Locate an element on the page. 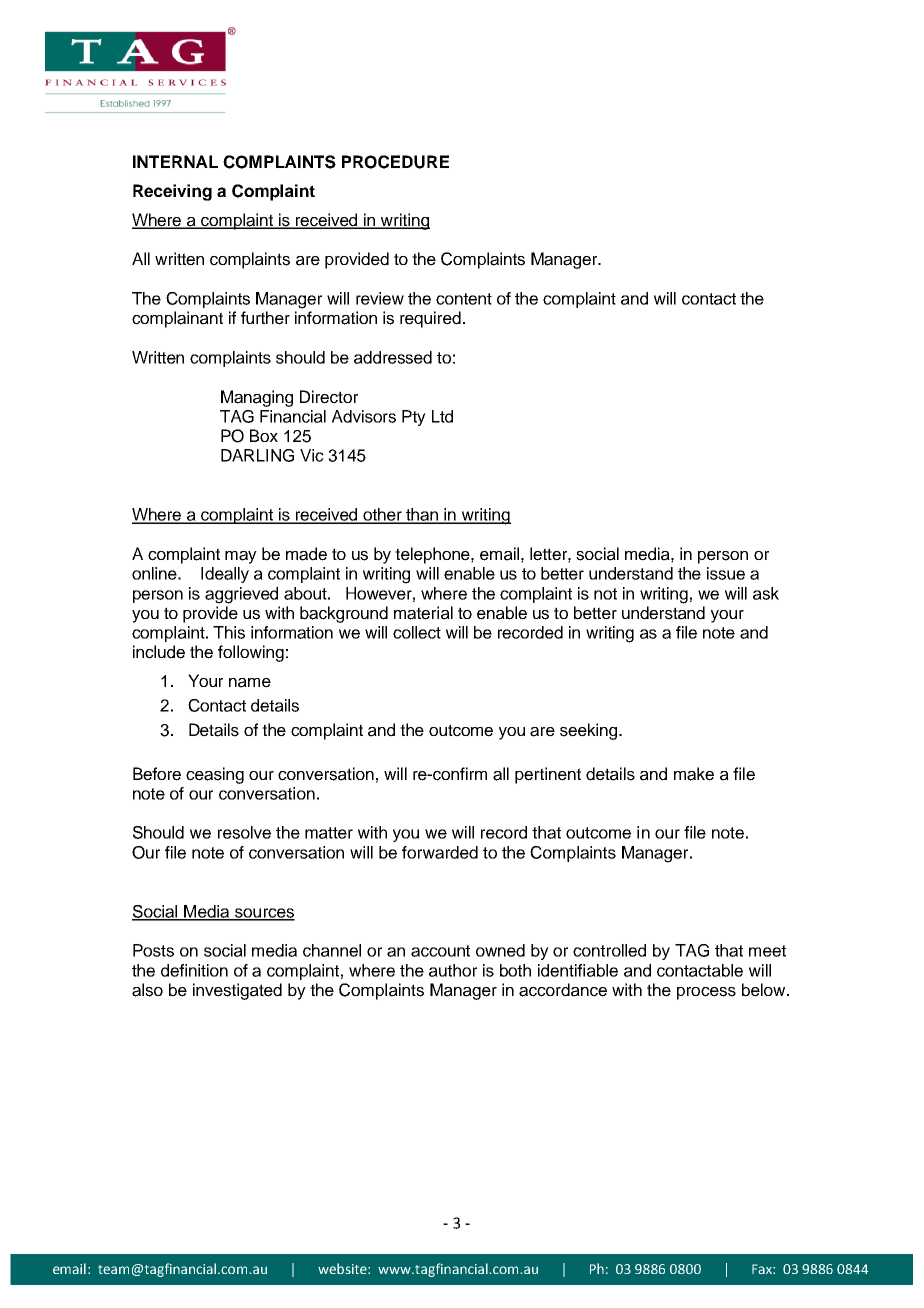 The image size is (924, 1308). PROCEDURE is located at coordinates (395, 162).
